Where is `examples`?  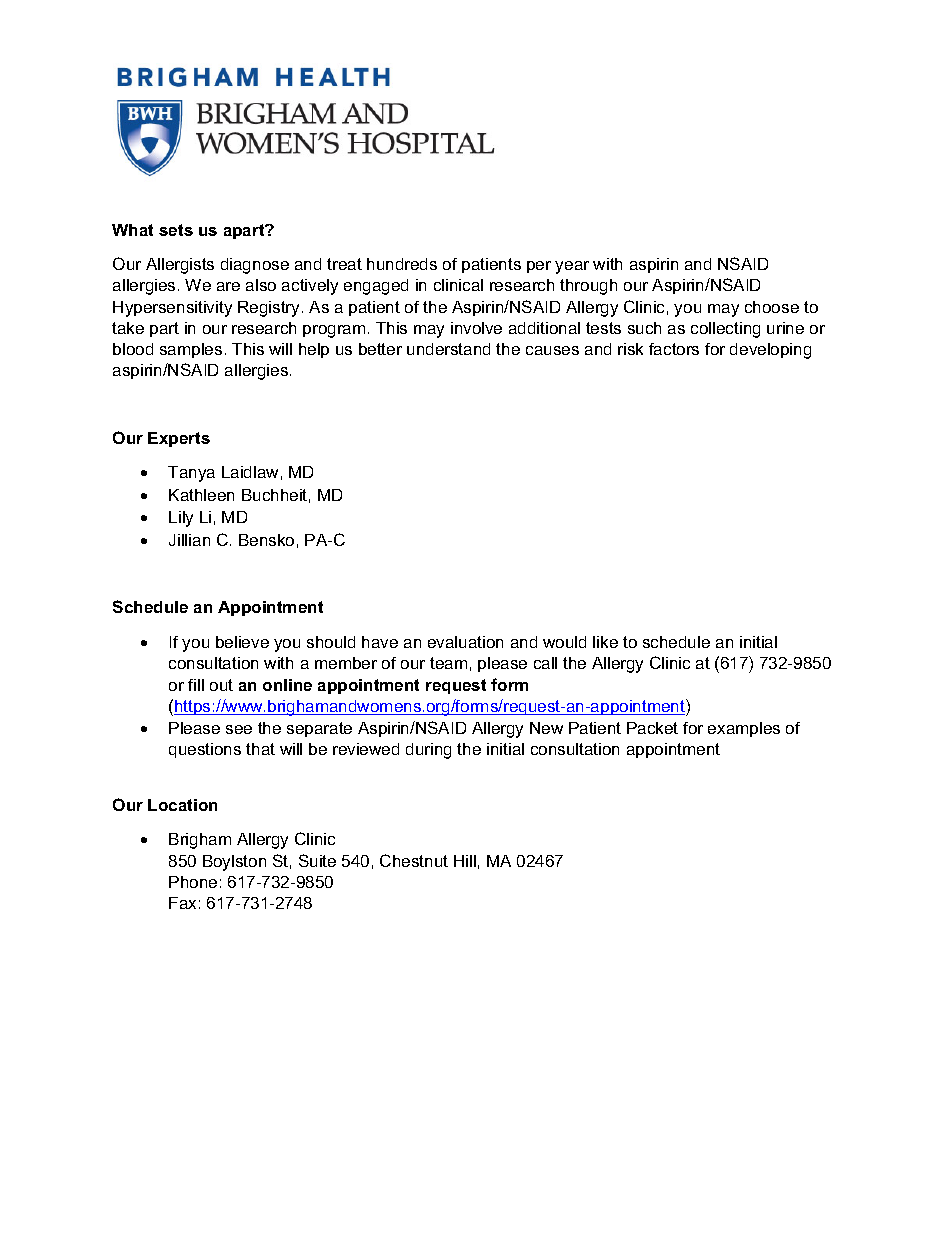 examples is located at coordinates (744, 729).
